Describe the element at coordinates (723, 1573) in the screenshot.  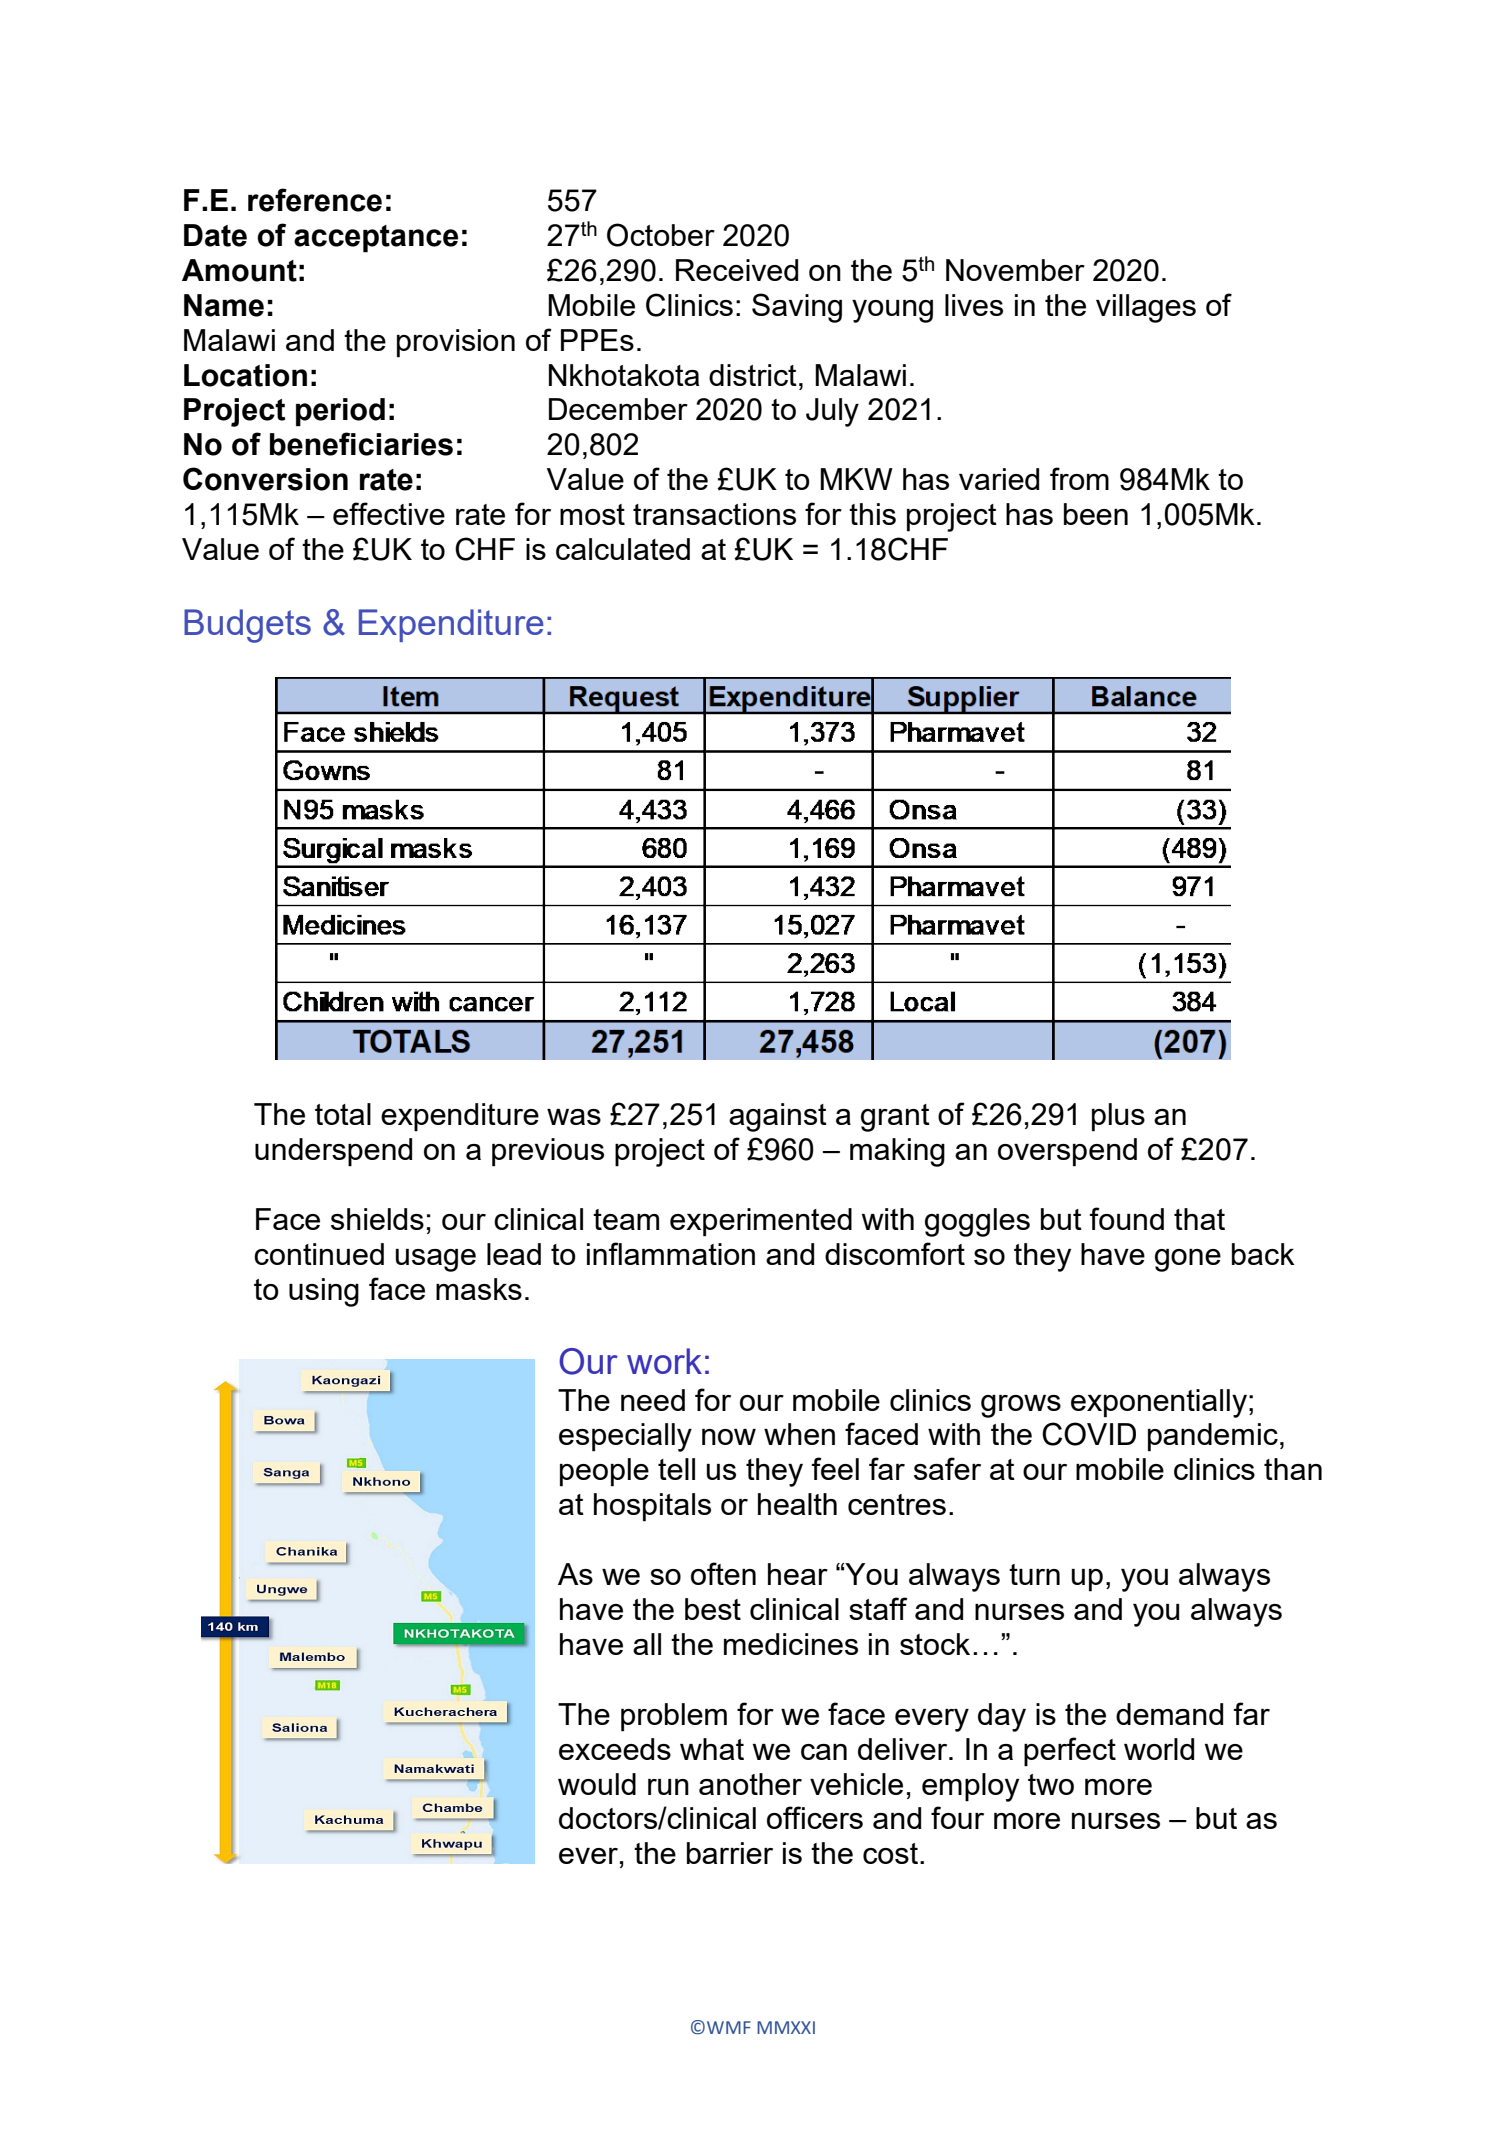
I see `often` at that location.
